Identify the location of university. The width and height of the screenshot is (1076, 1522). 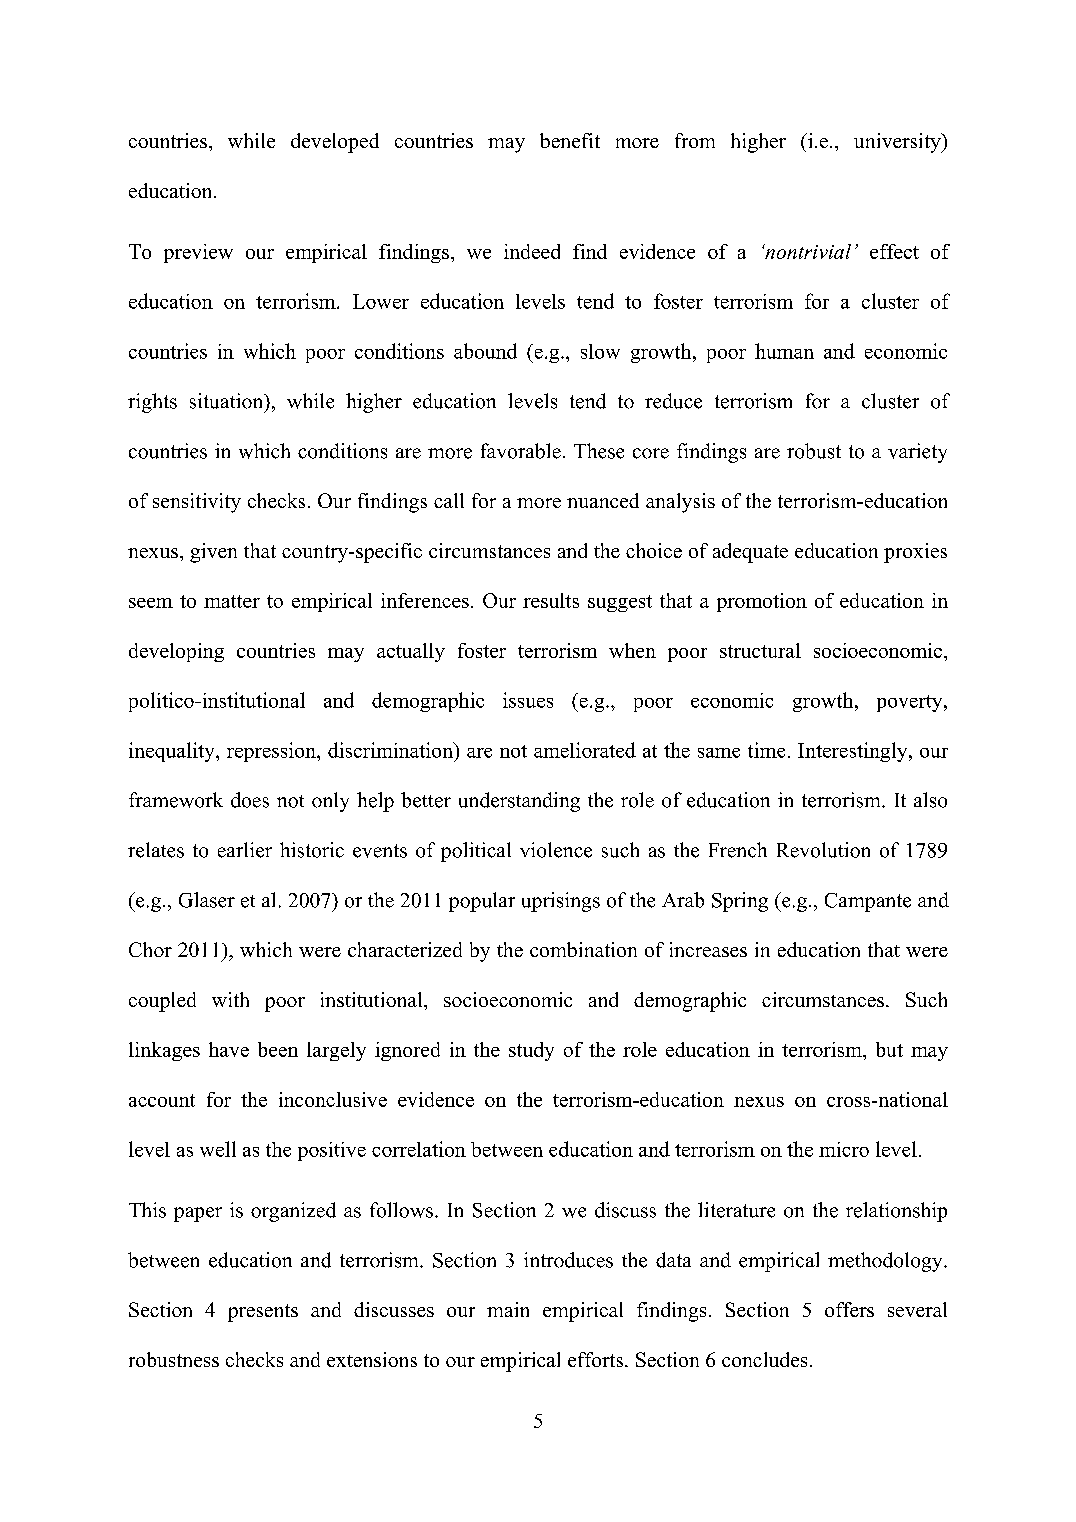
(898, 143).
